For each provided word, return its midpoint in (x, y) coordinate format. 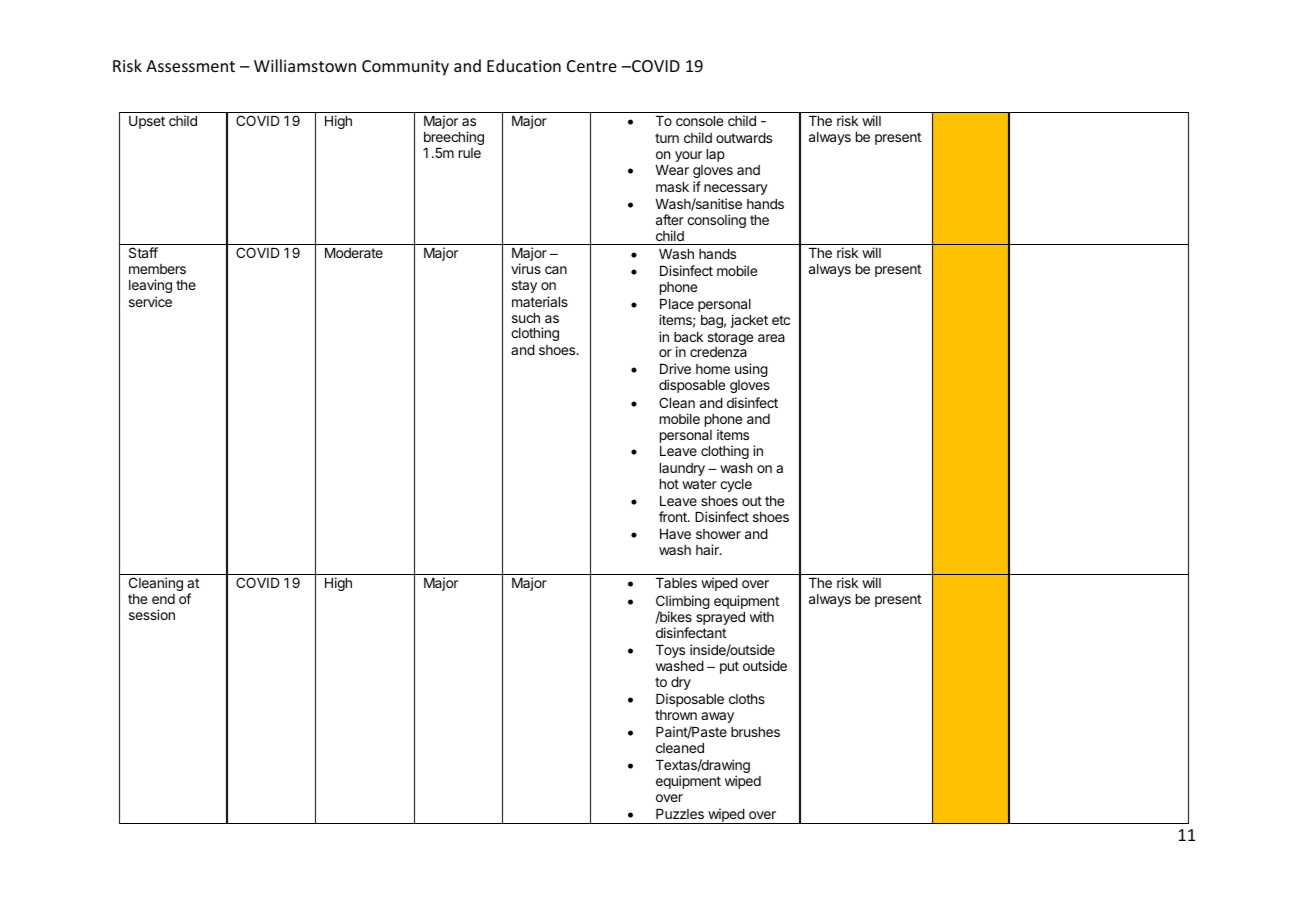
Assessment (190, 66)
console (699, 121)
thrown (676, 715)
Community (405, 68)
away (717, 717)
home (713, 369)
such (526, 318)
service (150, 301)
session (152, 614)
